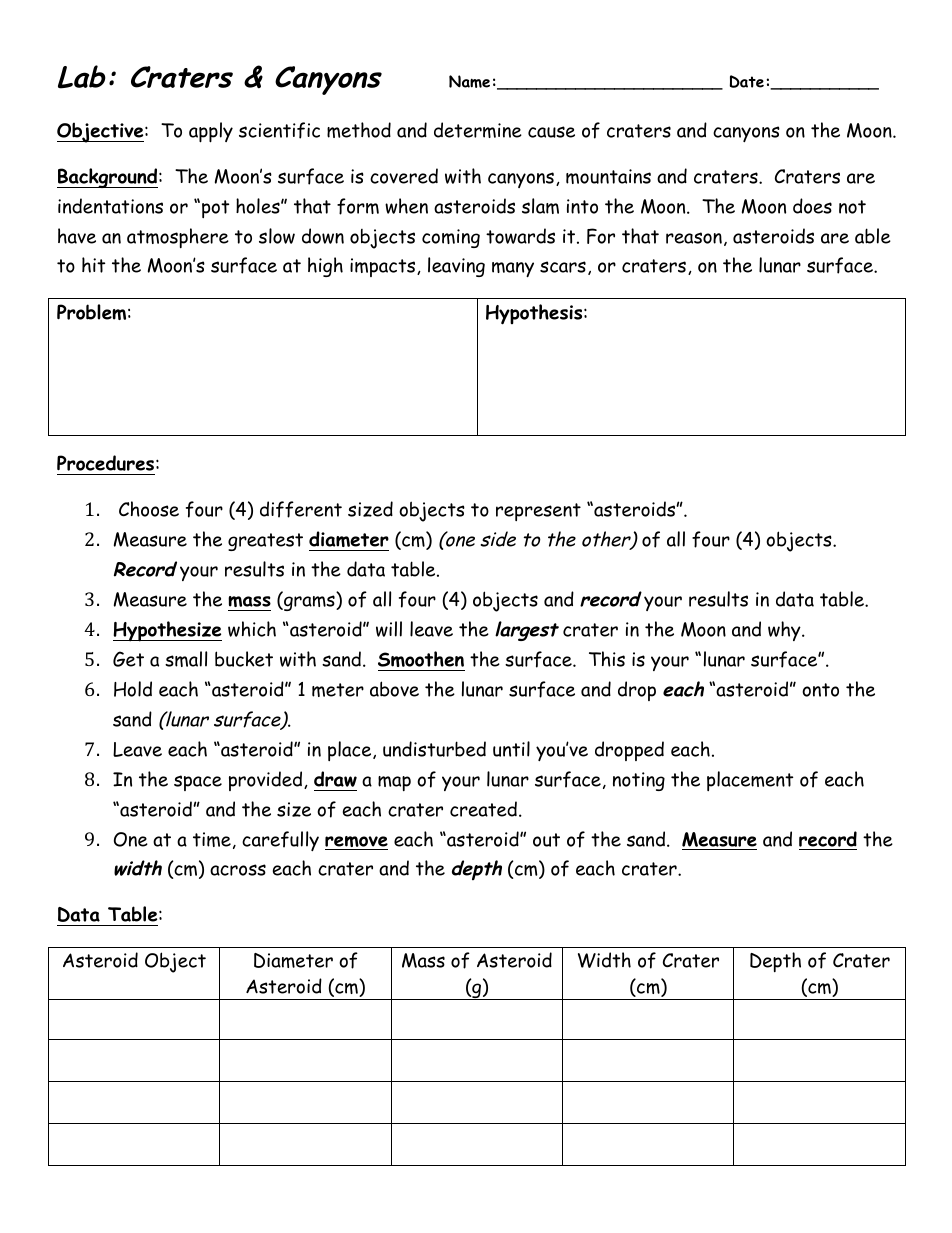 The height and width of the page is (1233, 952). I want to click on apply, so click(211, 132).
